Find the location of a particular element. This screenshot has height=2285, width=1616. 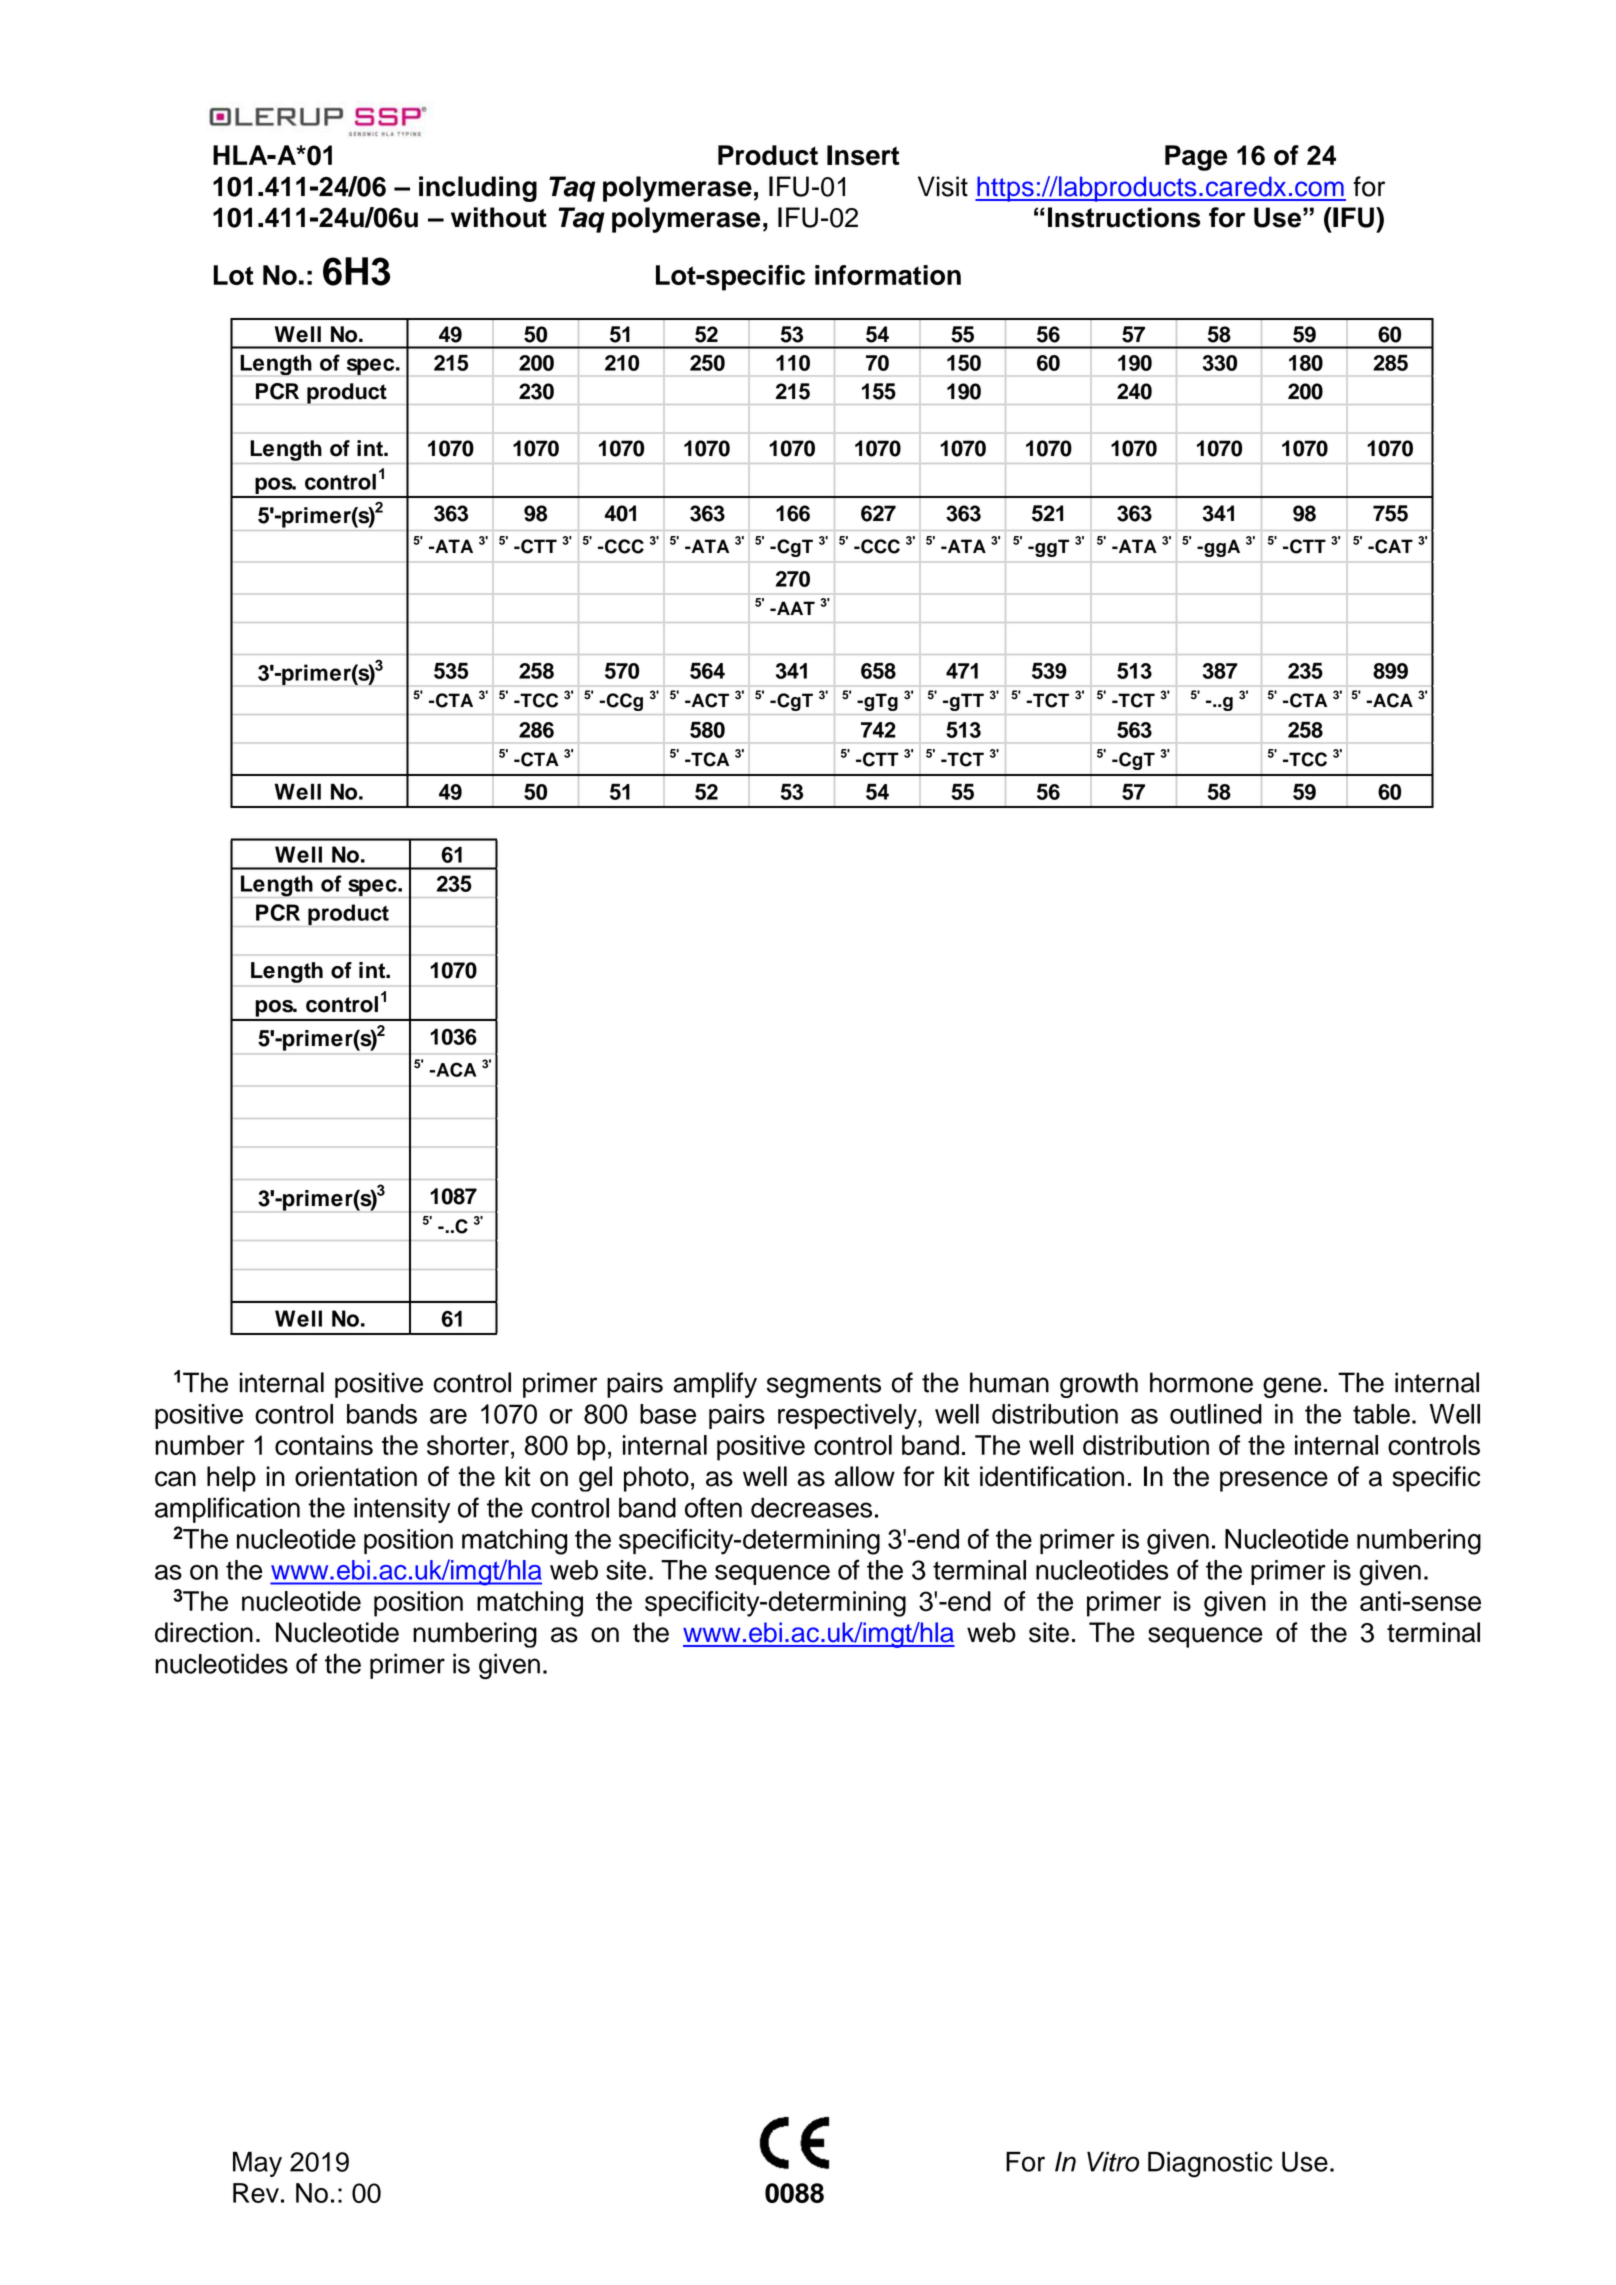

May is located at coordinates (257, 2164).
